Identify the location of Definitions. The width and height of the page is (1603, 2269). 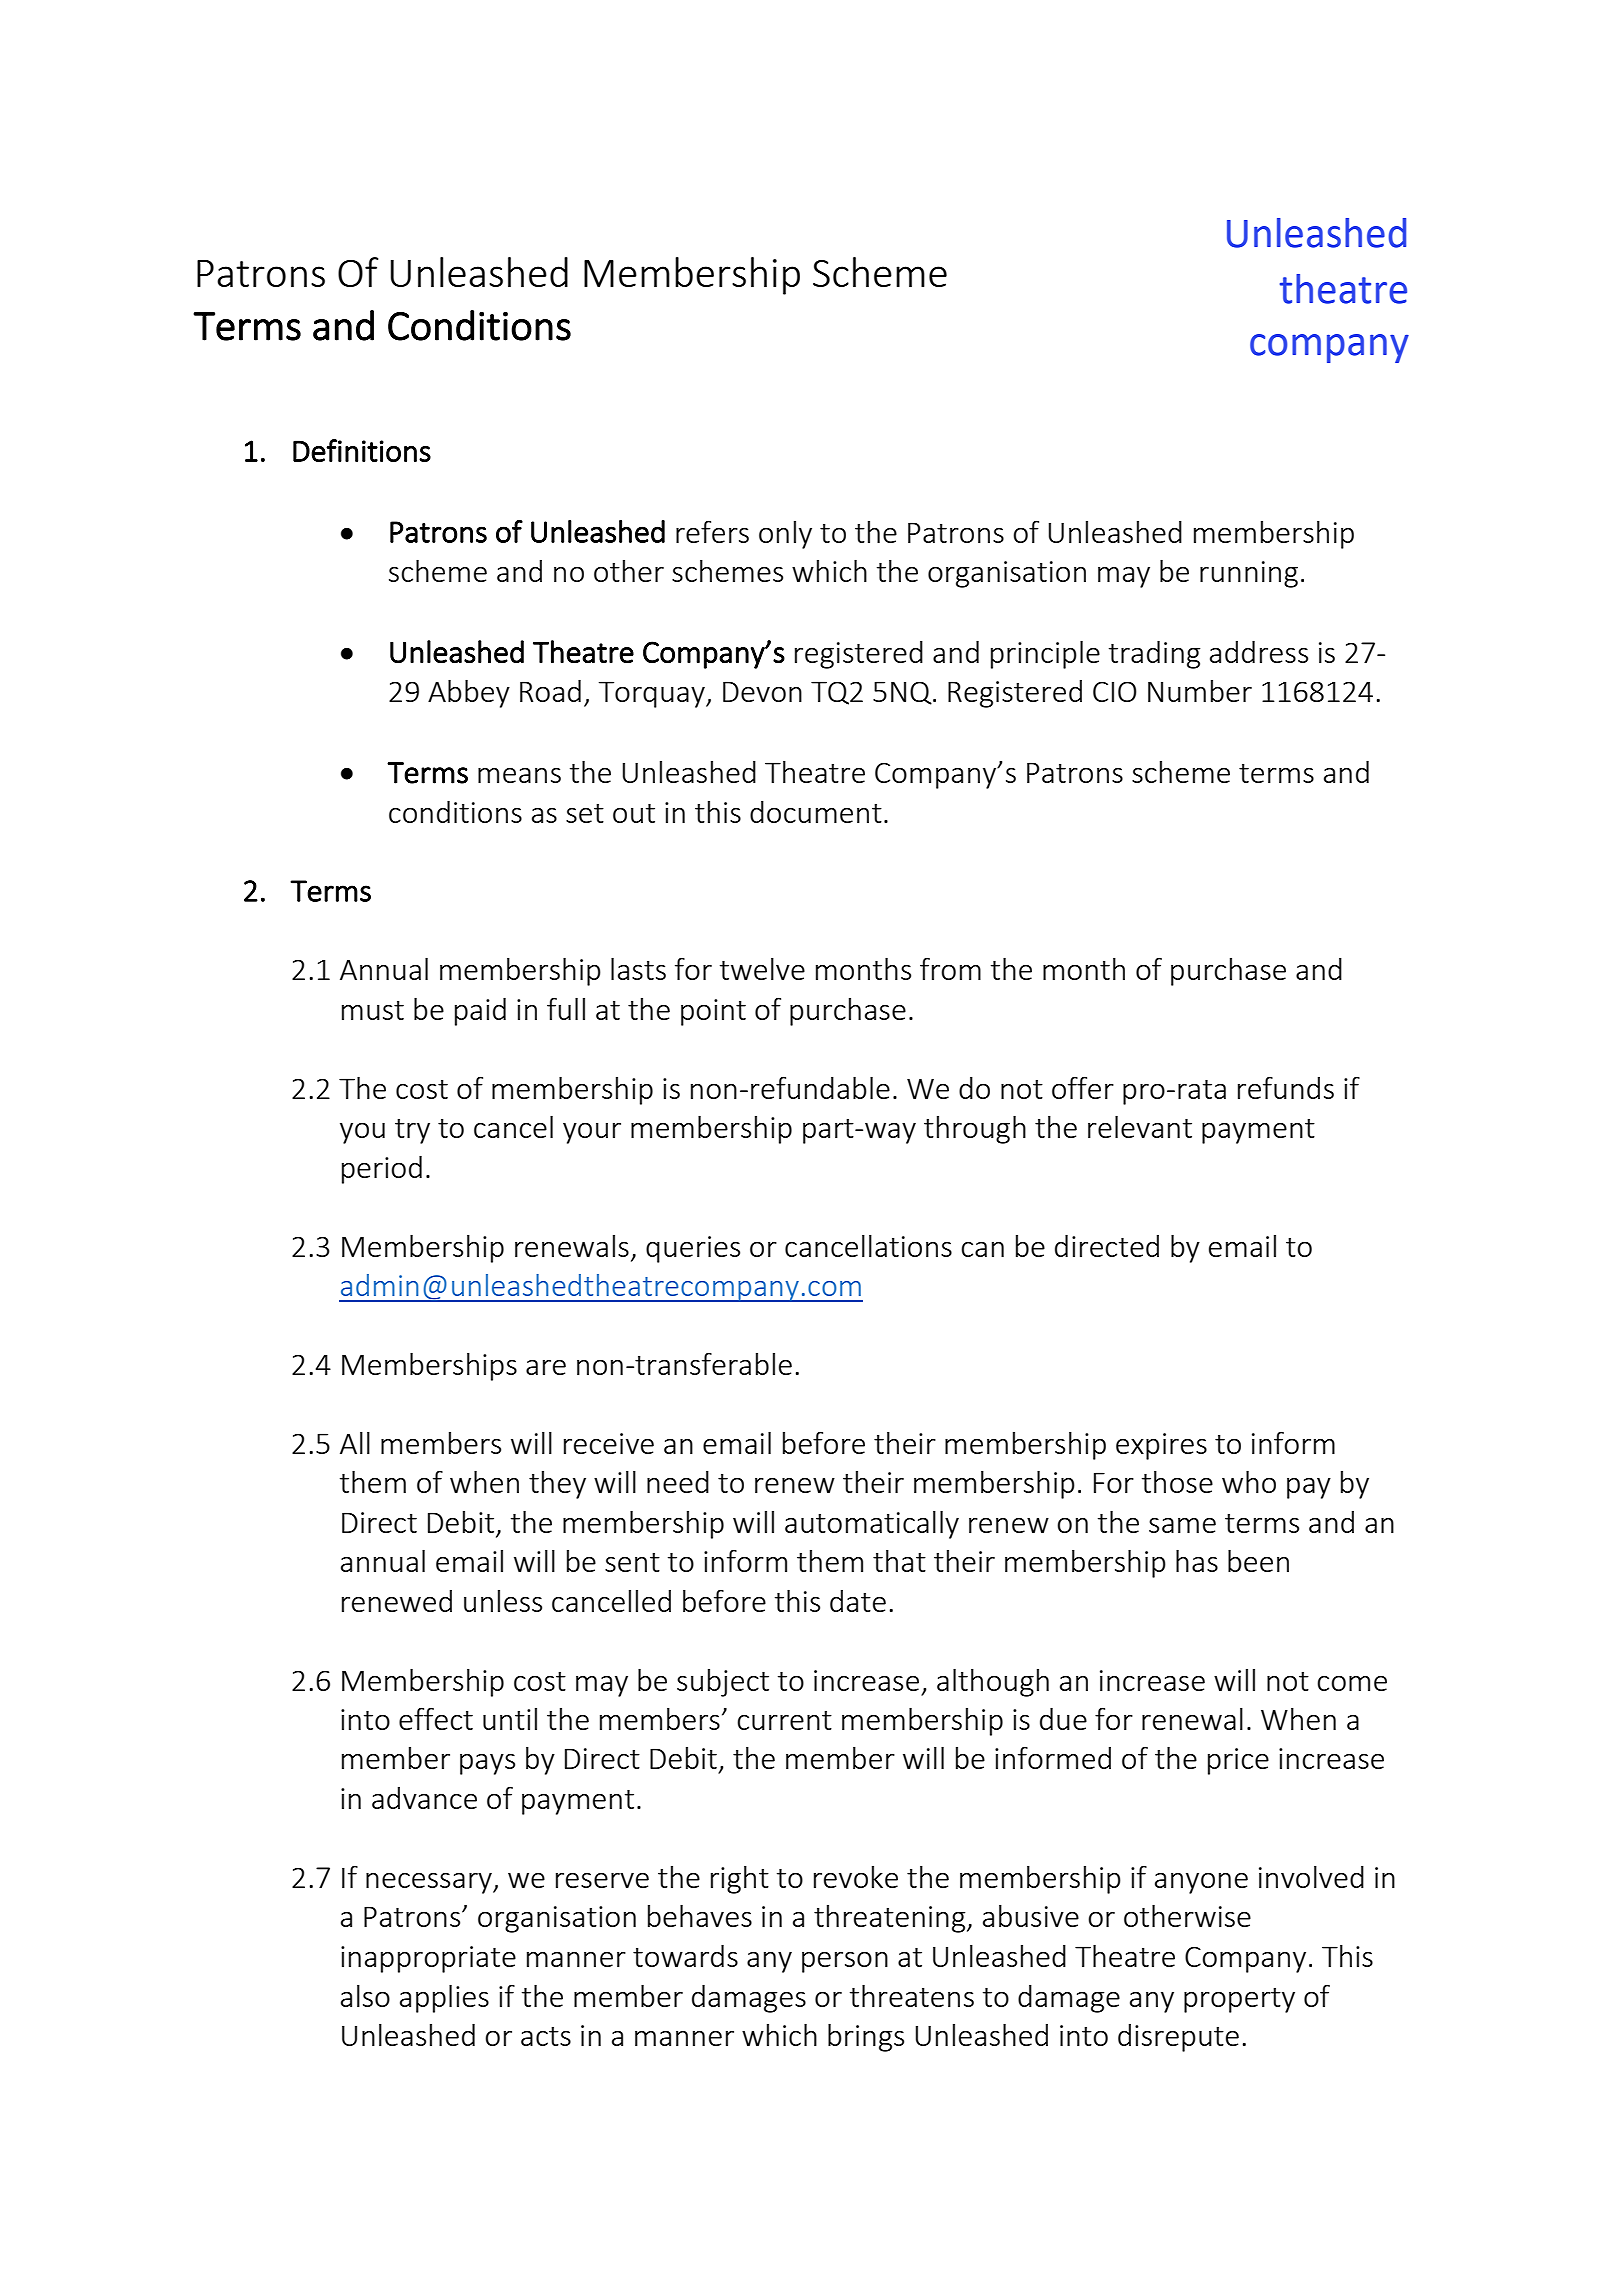
(362, 450).
